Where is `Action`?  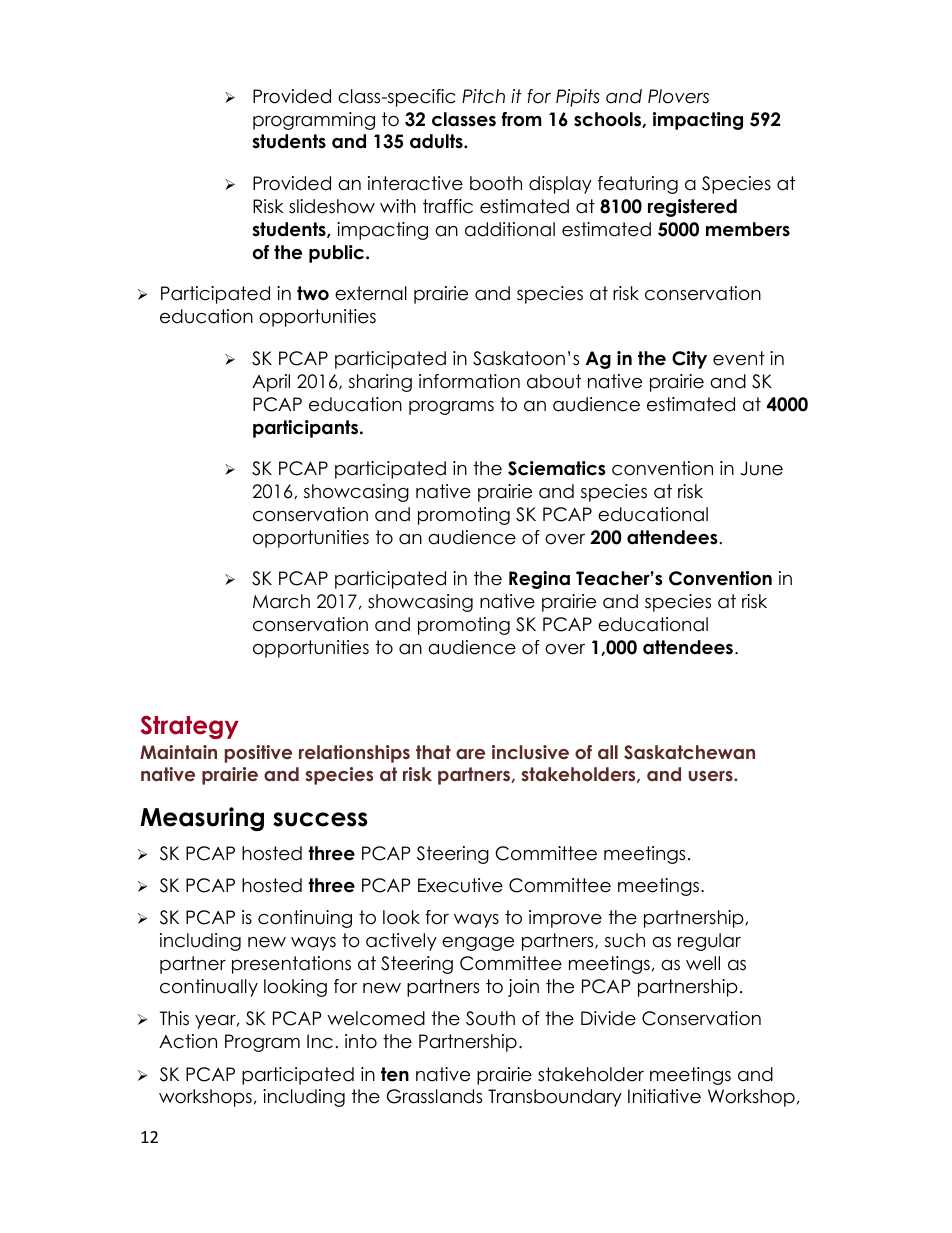
Action is located at coordinates (188, 1041).
